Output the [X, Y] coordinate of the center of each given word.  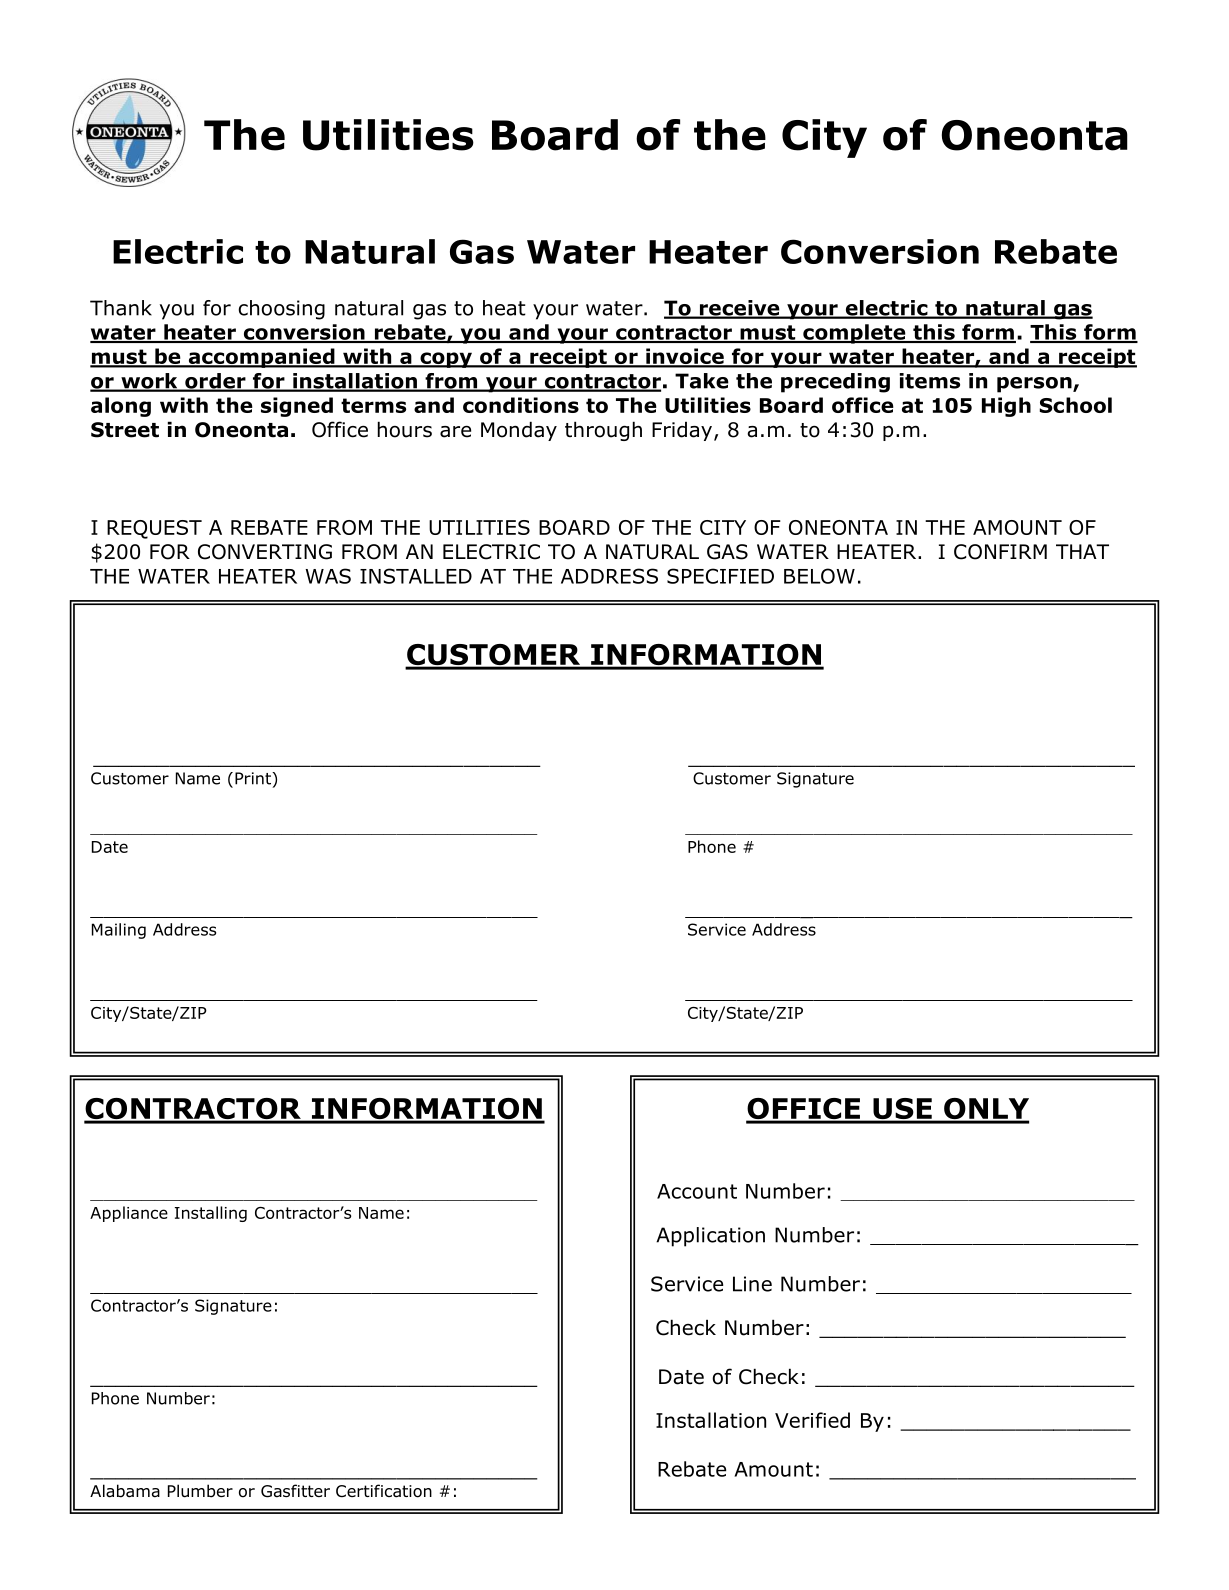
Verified [812, 1420]
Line [752, 1284]
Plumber [200, 1491]
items [930, 381]
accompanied [261, 358]
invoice [685, 357]
